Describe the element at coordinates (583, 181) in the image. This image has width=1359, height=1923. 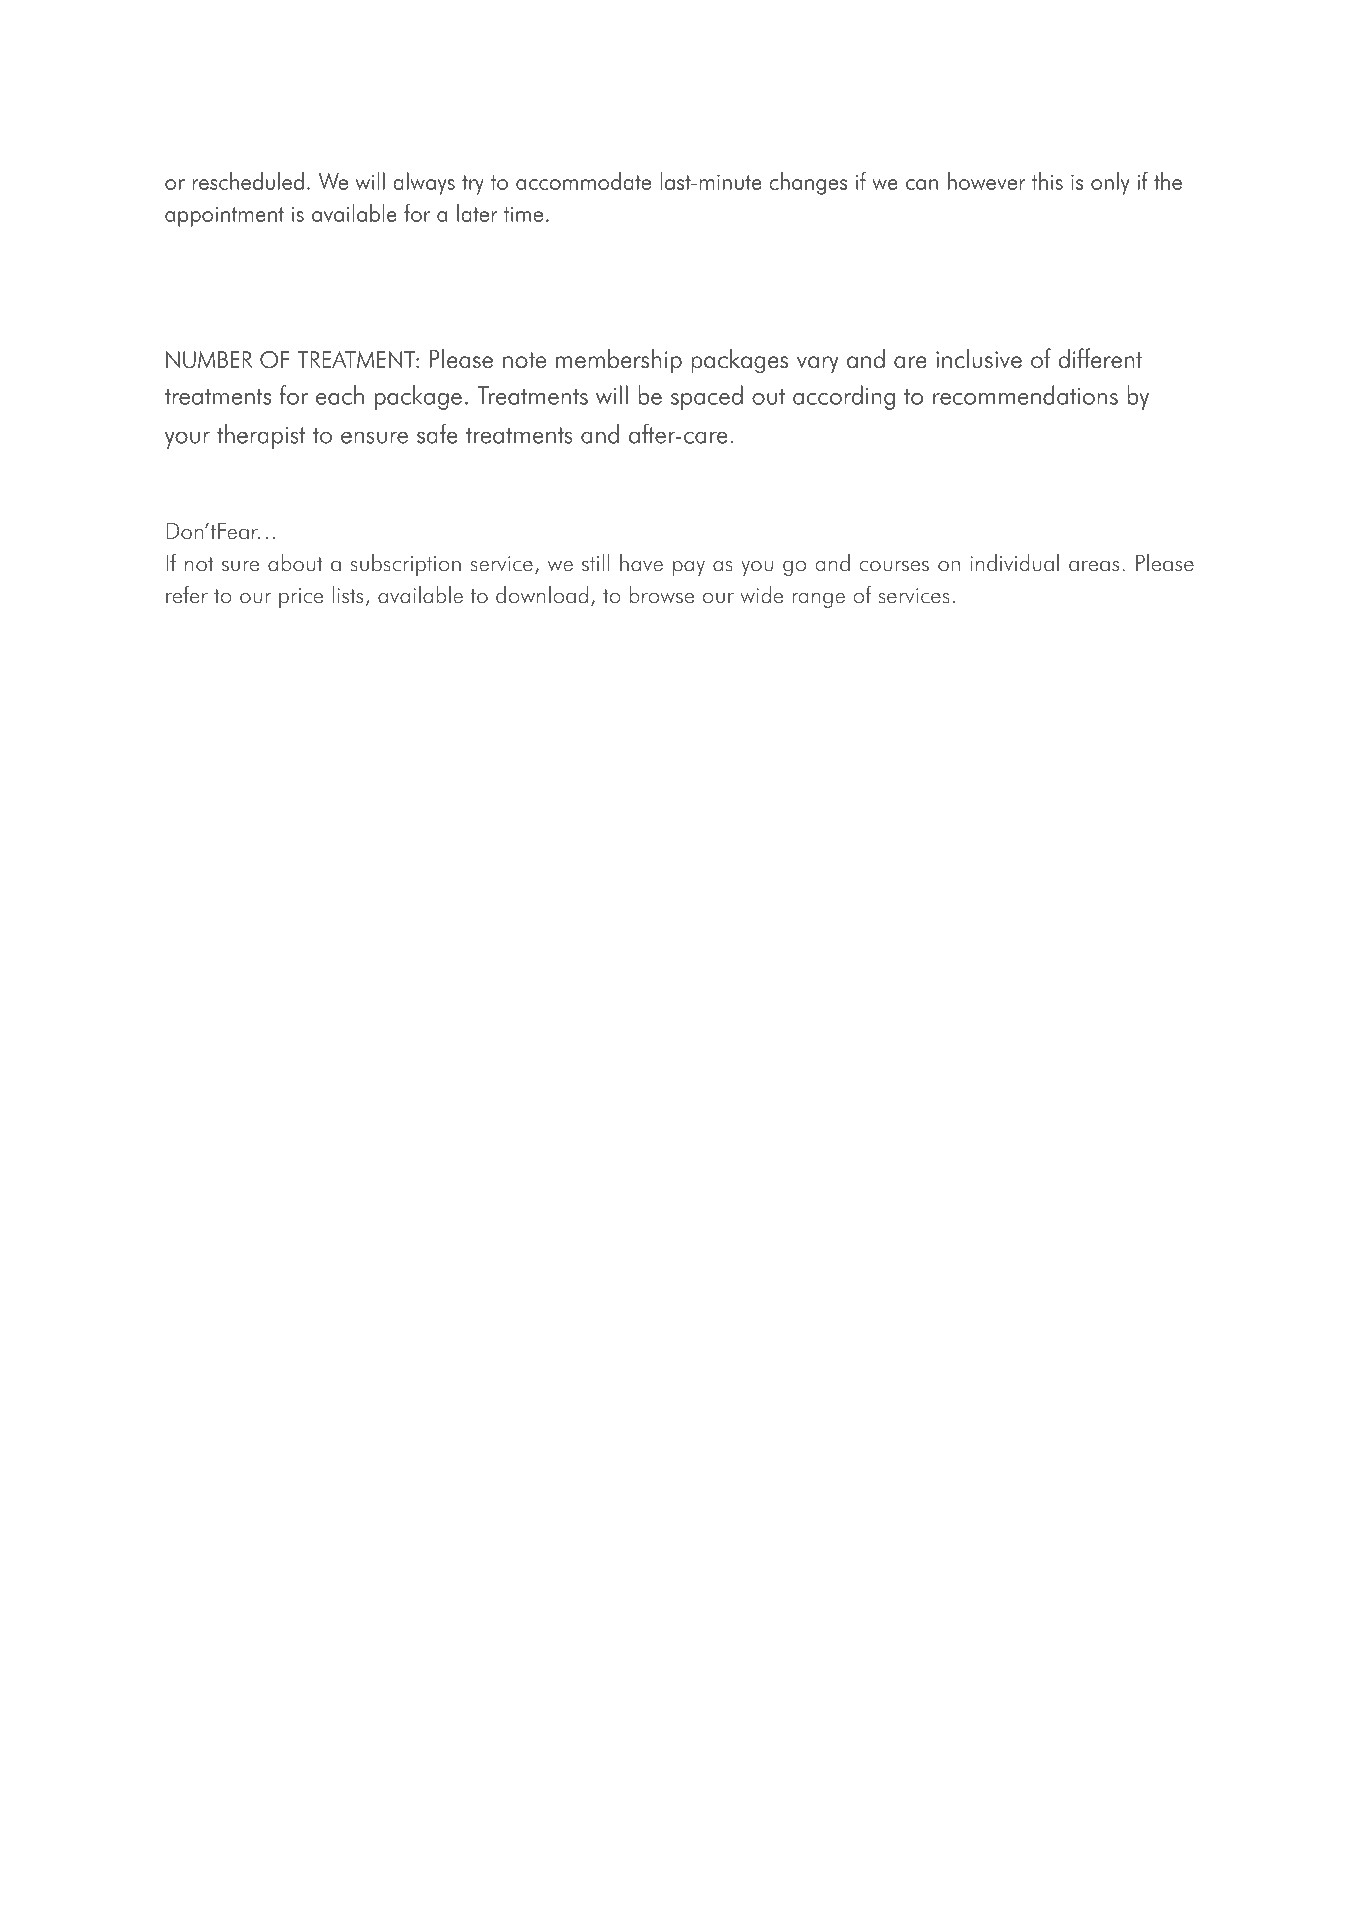
I see `accommodate` at that location.
